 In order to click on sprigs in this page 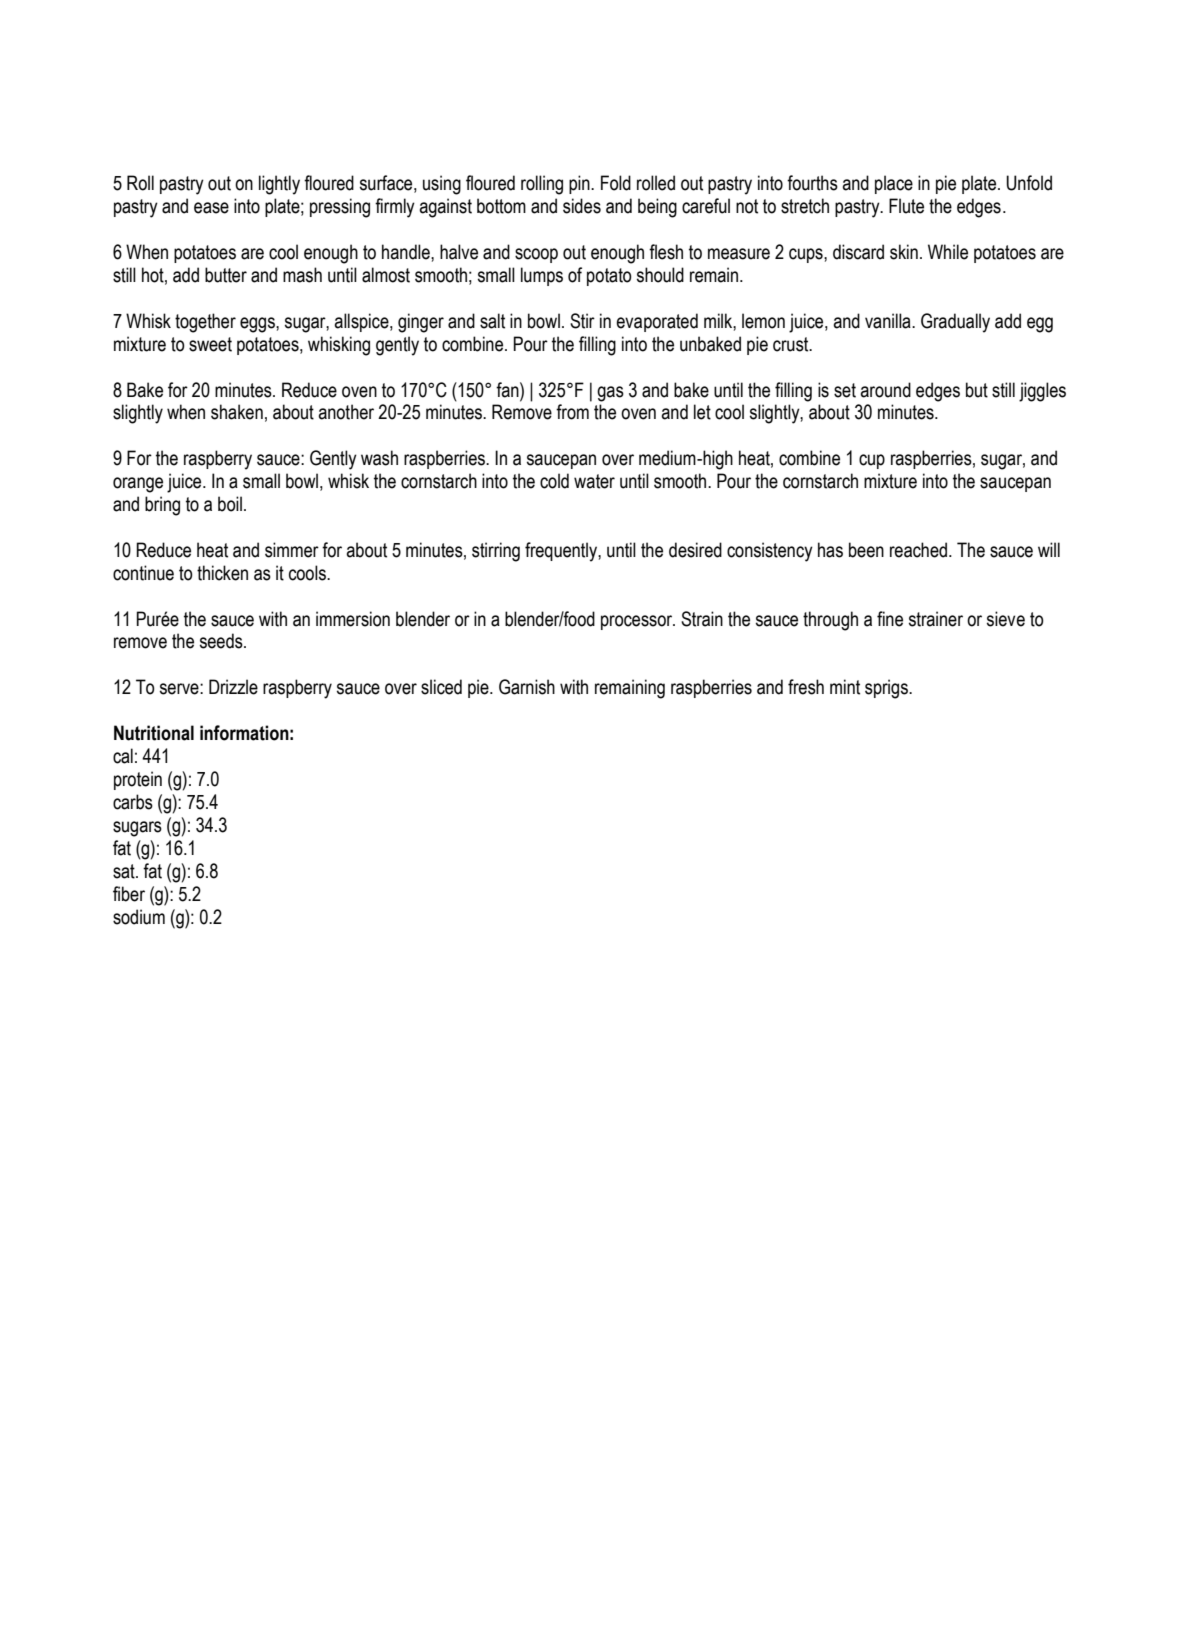, I will do `click(887, 689)`.
